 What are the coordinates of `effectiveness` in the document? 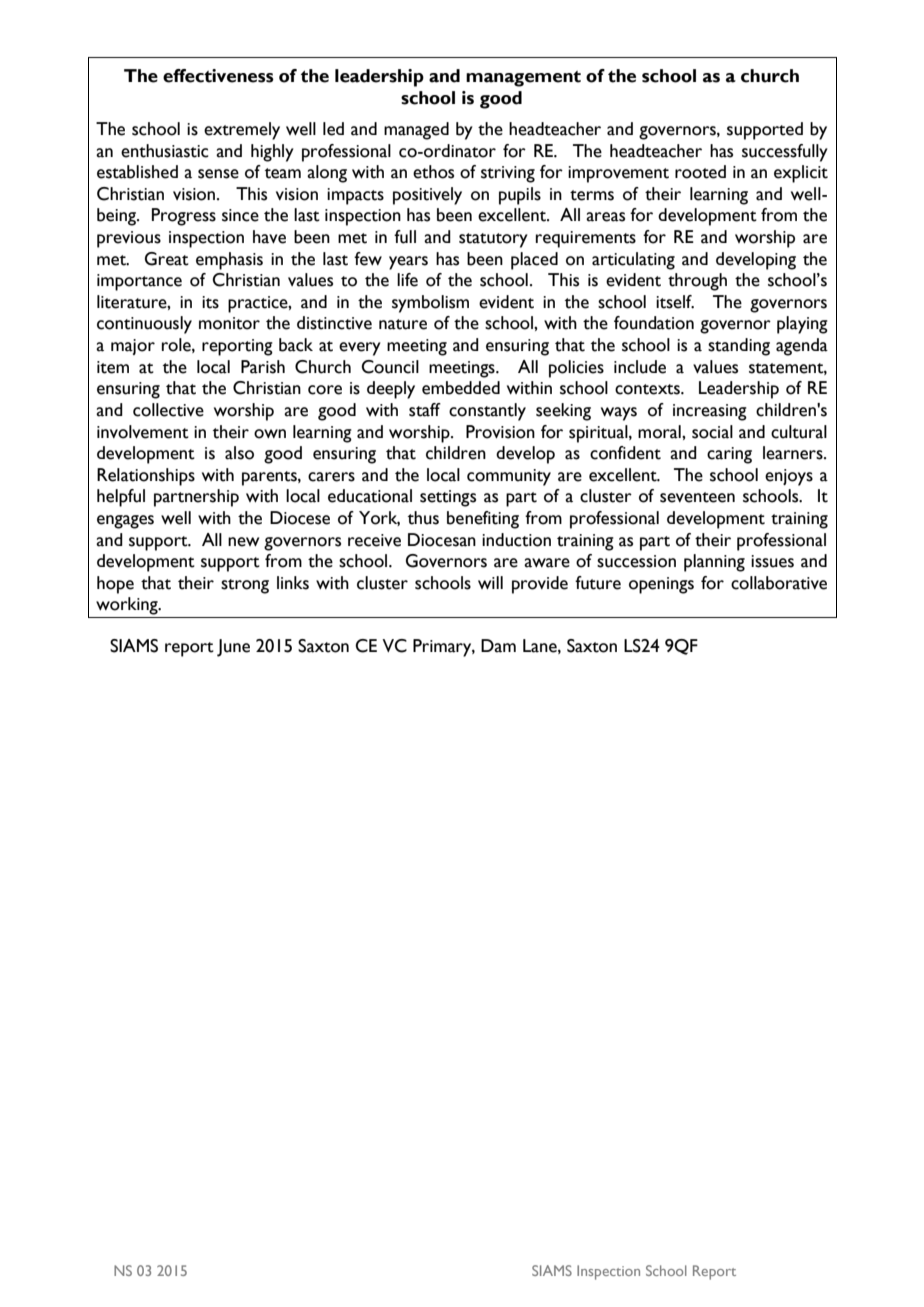 It's located at (218, 76).
